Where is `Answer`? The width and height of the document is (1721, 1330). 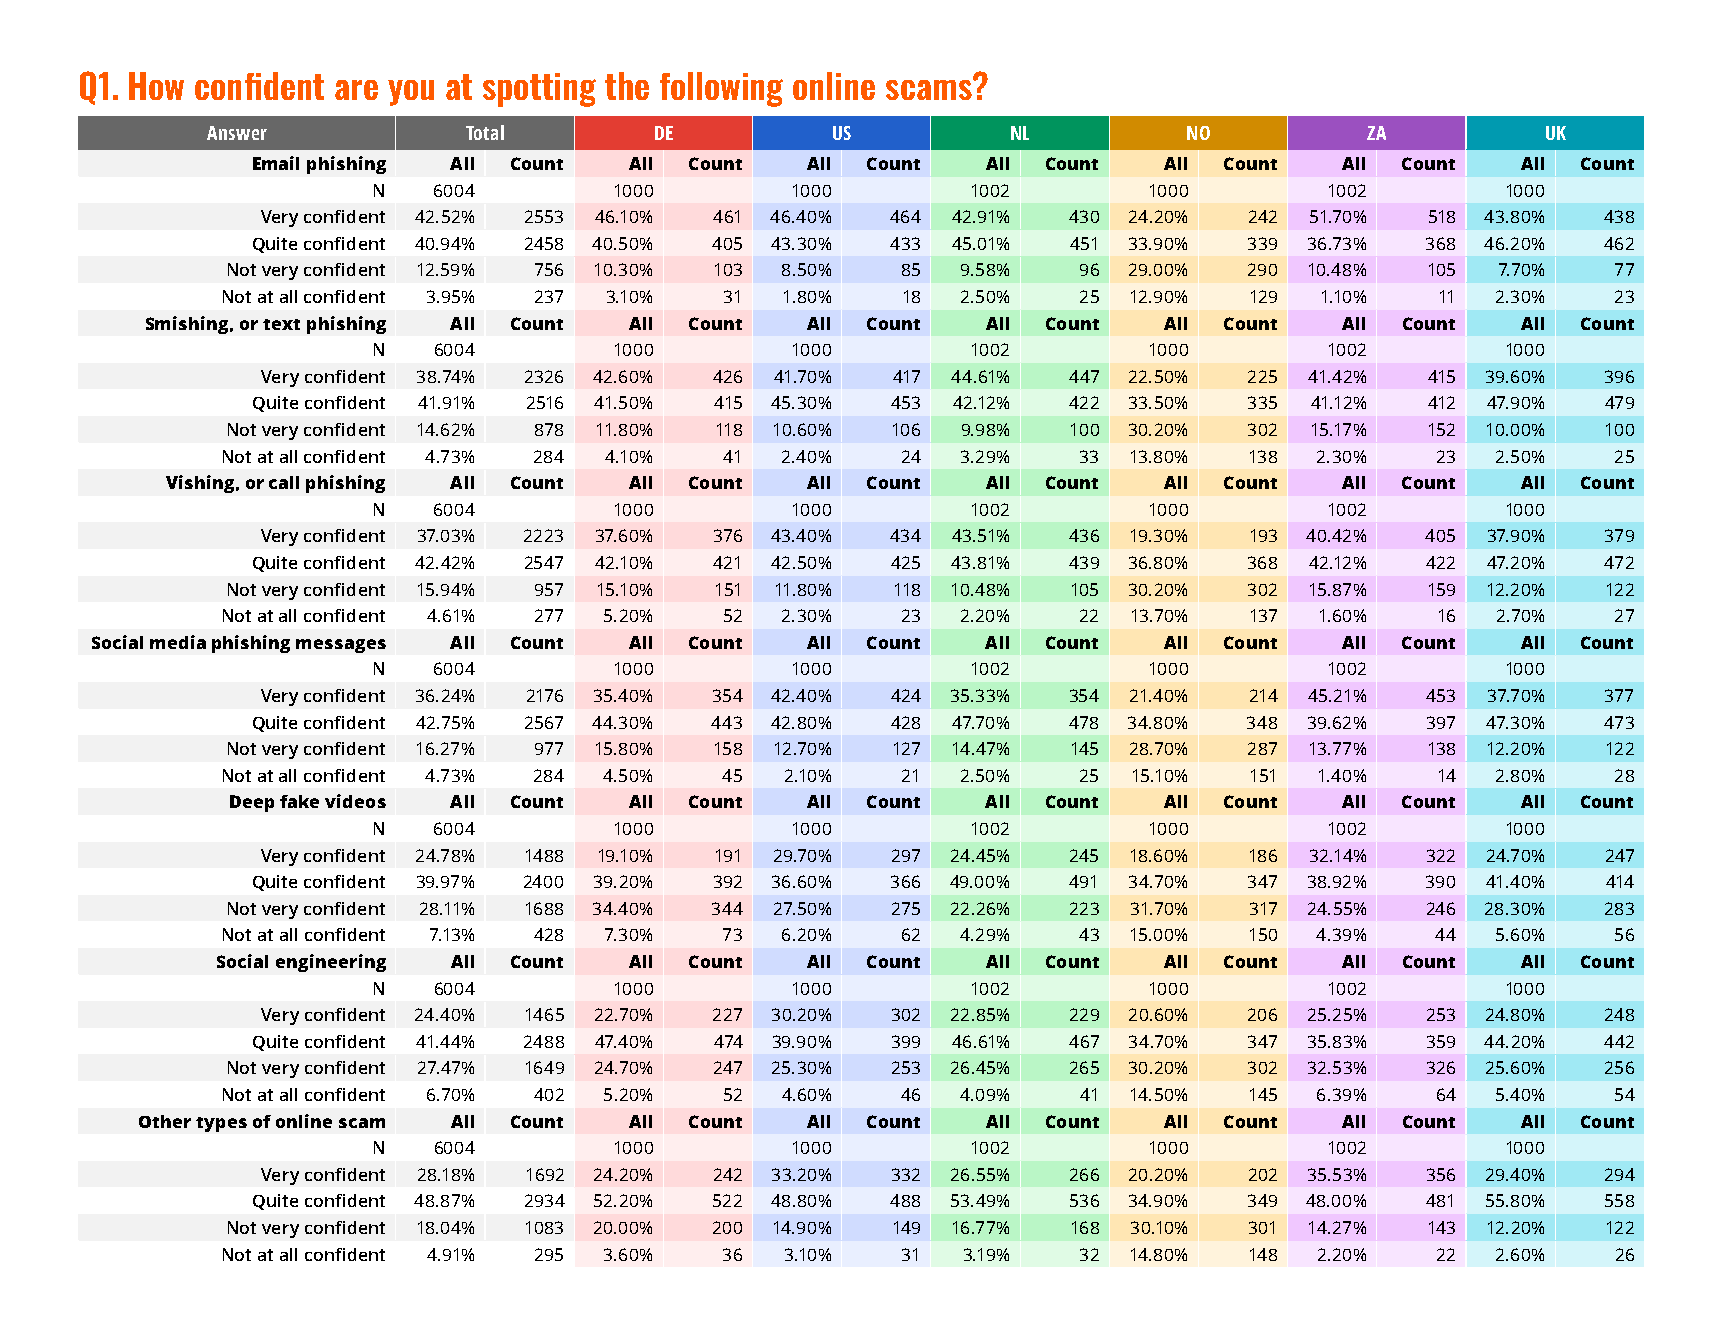
Answer is located at coordinates (237, 133).
